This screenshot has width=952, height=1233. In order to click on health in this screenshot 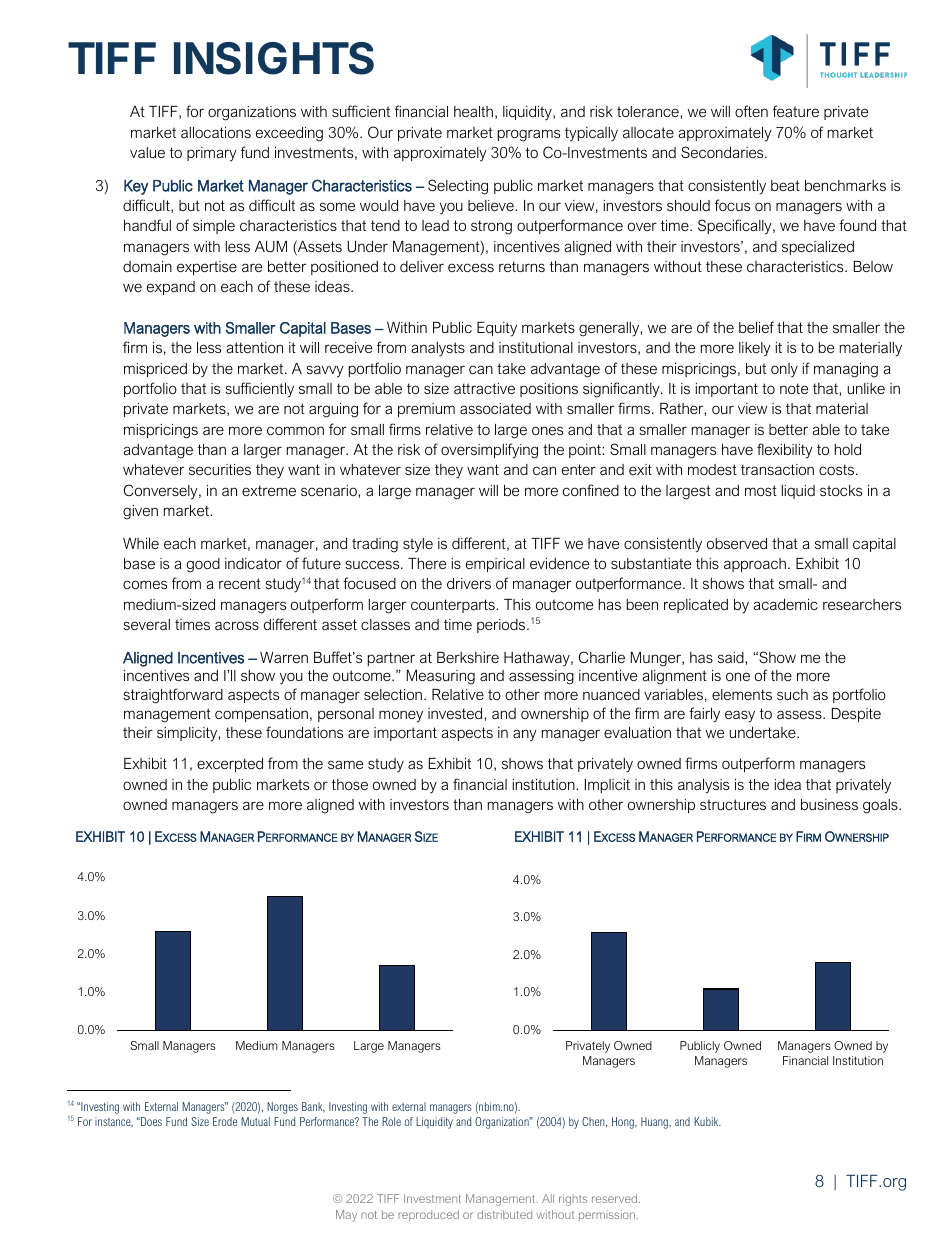, I will do `click(473, 111)`.
